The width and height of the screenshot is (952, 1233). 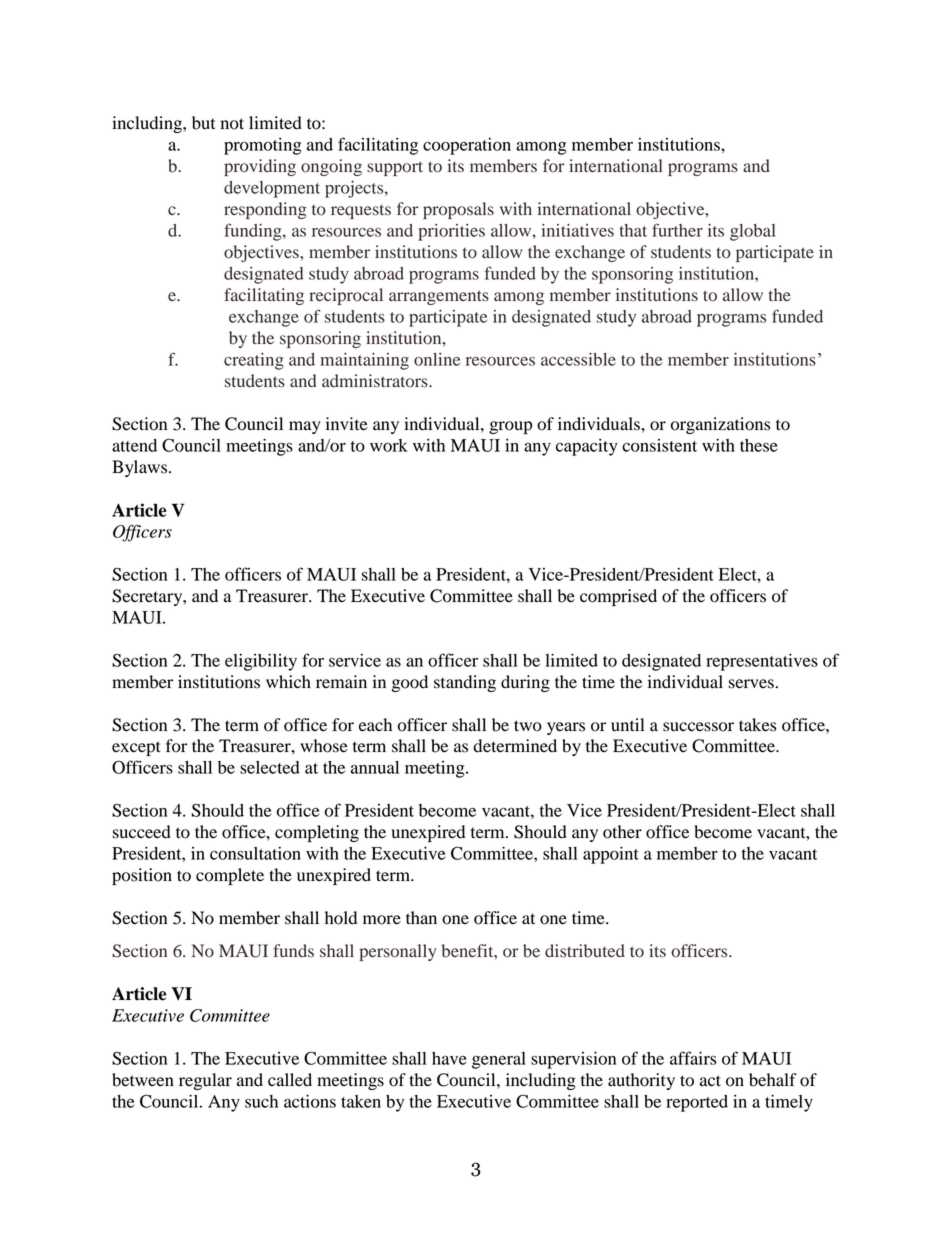 I want to click on work, so click(x=389, y=445).
